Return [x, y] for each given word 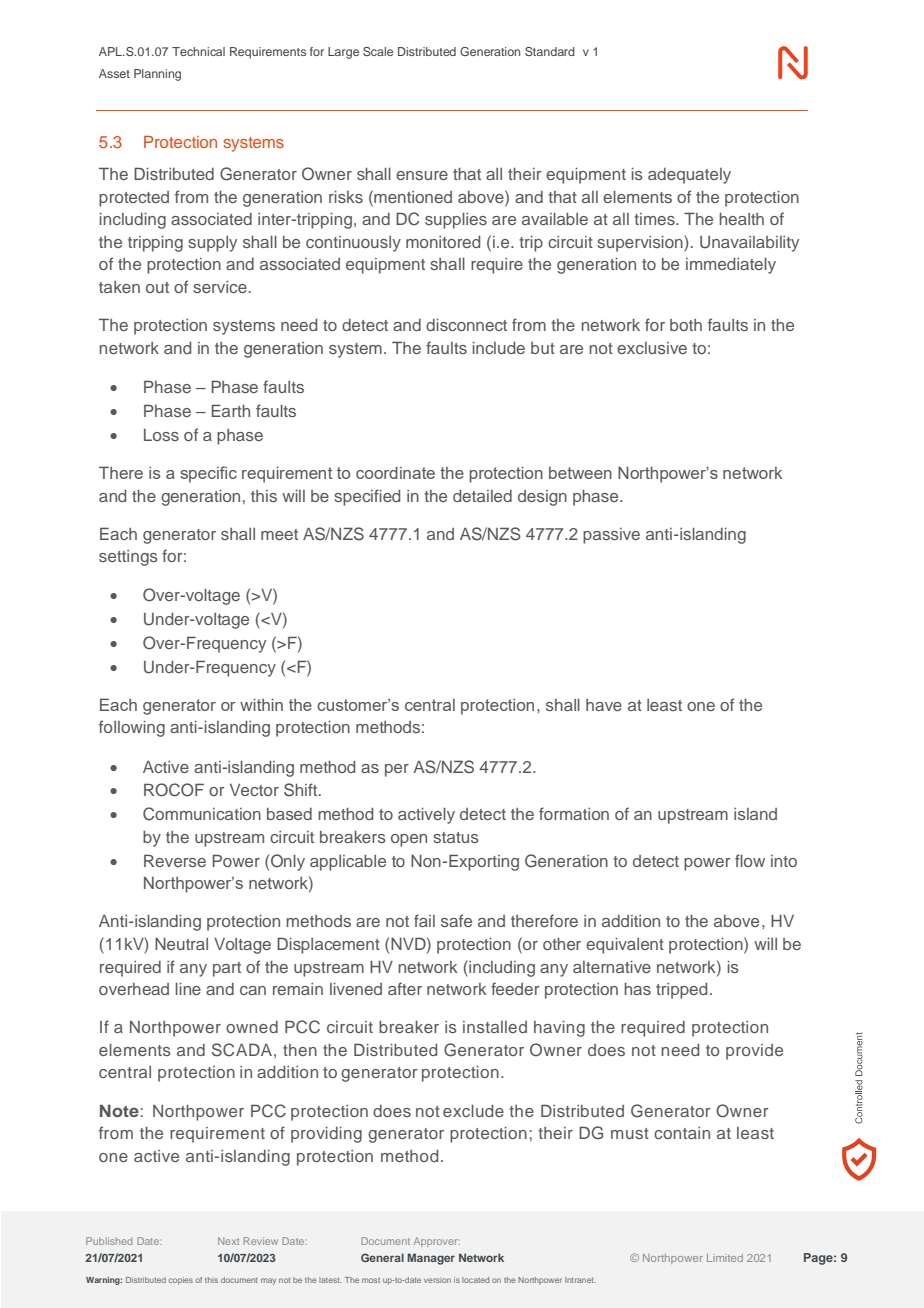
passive [611, 536]
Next [228, 1241]
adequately [689, 176]
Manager [431, 1259]
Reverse [175, 860]
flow [750, 860]
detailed [482, 496]
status [456, 837]
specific [208, 474]
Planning [157, 75]
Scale [378, 51]
